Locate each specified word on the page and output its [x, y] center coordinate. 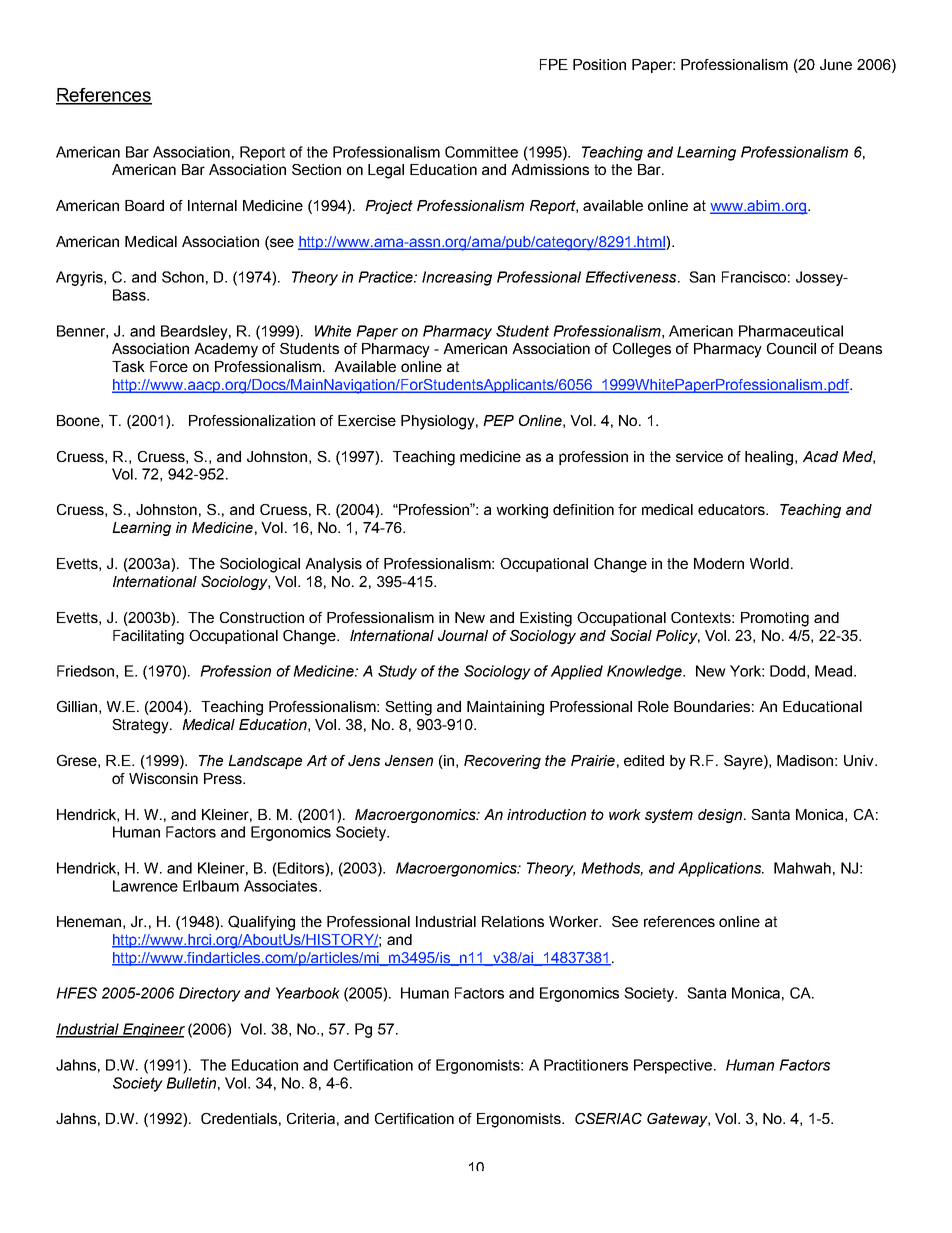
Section [316, 169]
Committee [481, 152]
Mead [835, 671]
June [836, 64]
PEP [498, 420]
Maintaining [505, 708]
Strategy [141, 726]
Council [791, 348]
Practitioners [586, 1065]
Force [169, 366]
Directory [210, 994]
